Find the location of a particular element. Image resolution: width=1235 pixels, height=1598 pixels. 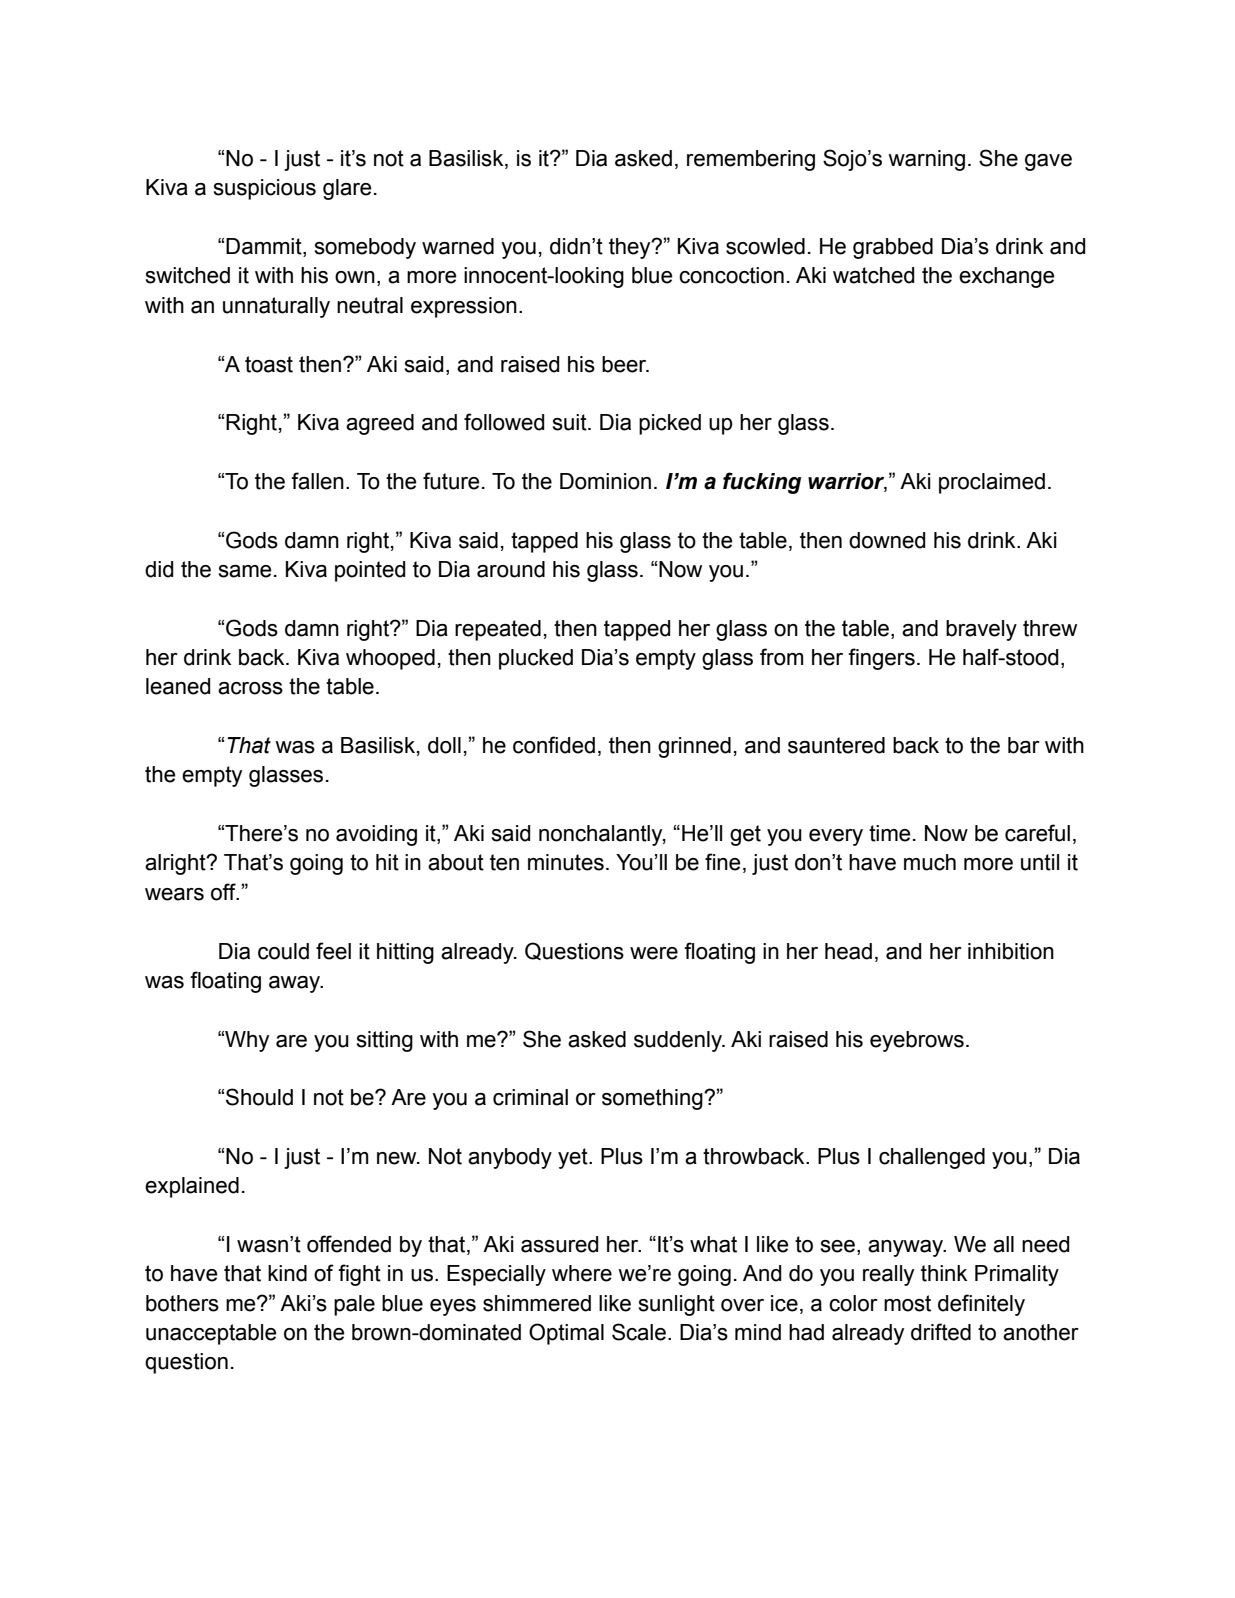

warning is located at coordinates (926, 160).
